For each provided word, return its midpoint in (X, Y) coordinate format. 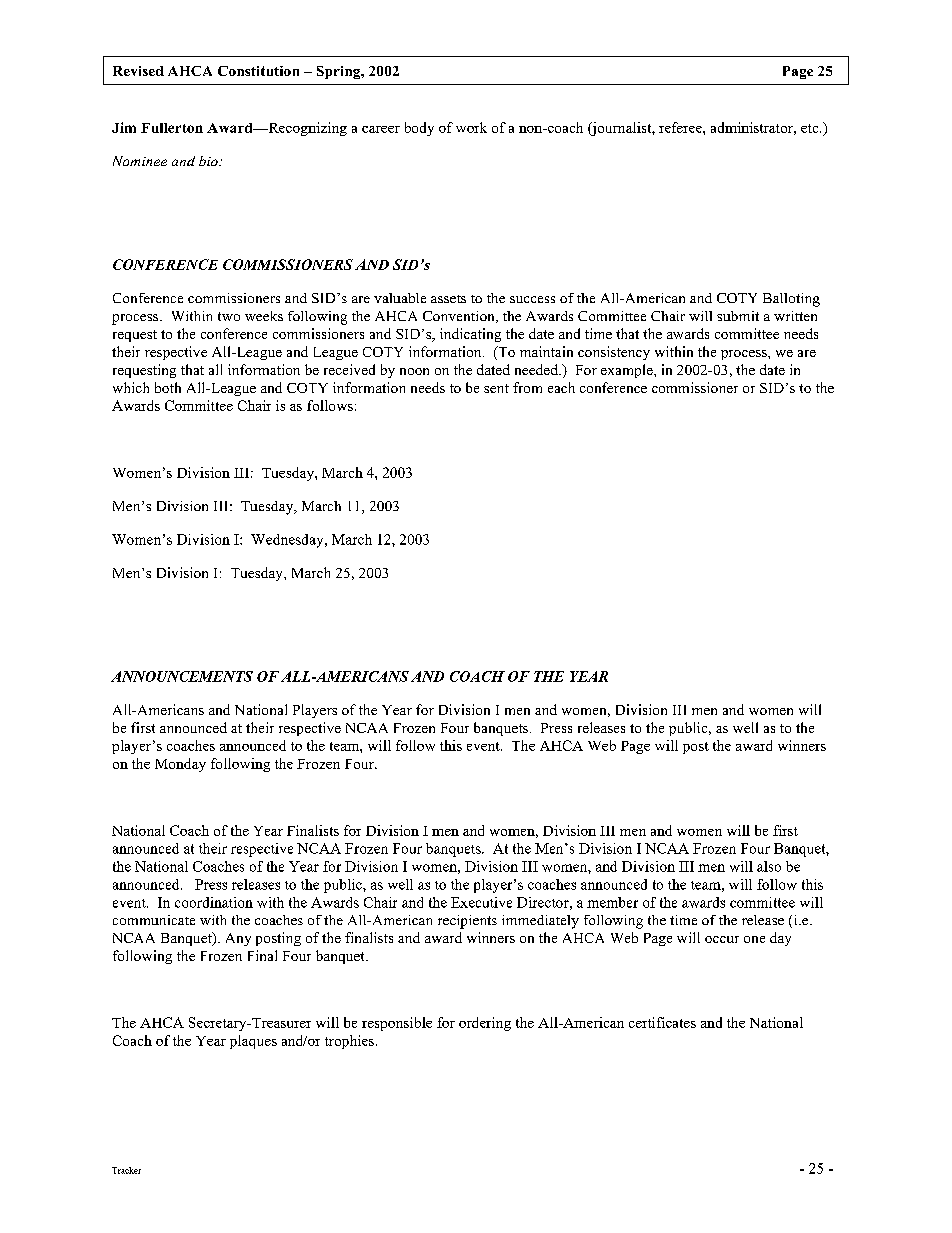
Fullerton (172, 128)
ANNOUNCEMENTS (182, 676)
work (471, 127)
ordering (485, 1024)
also (769, 866)
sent (496, 388)
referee (681, 127)
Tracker (126, 1170)
